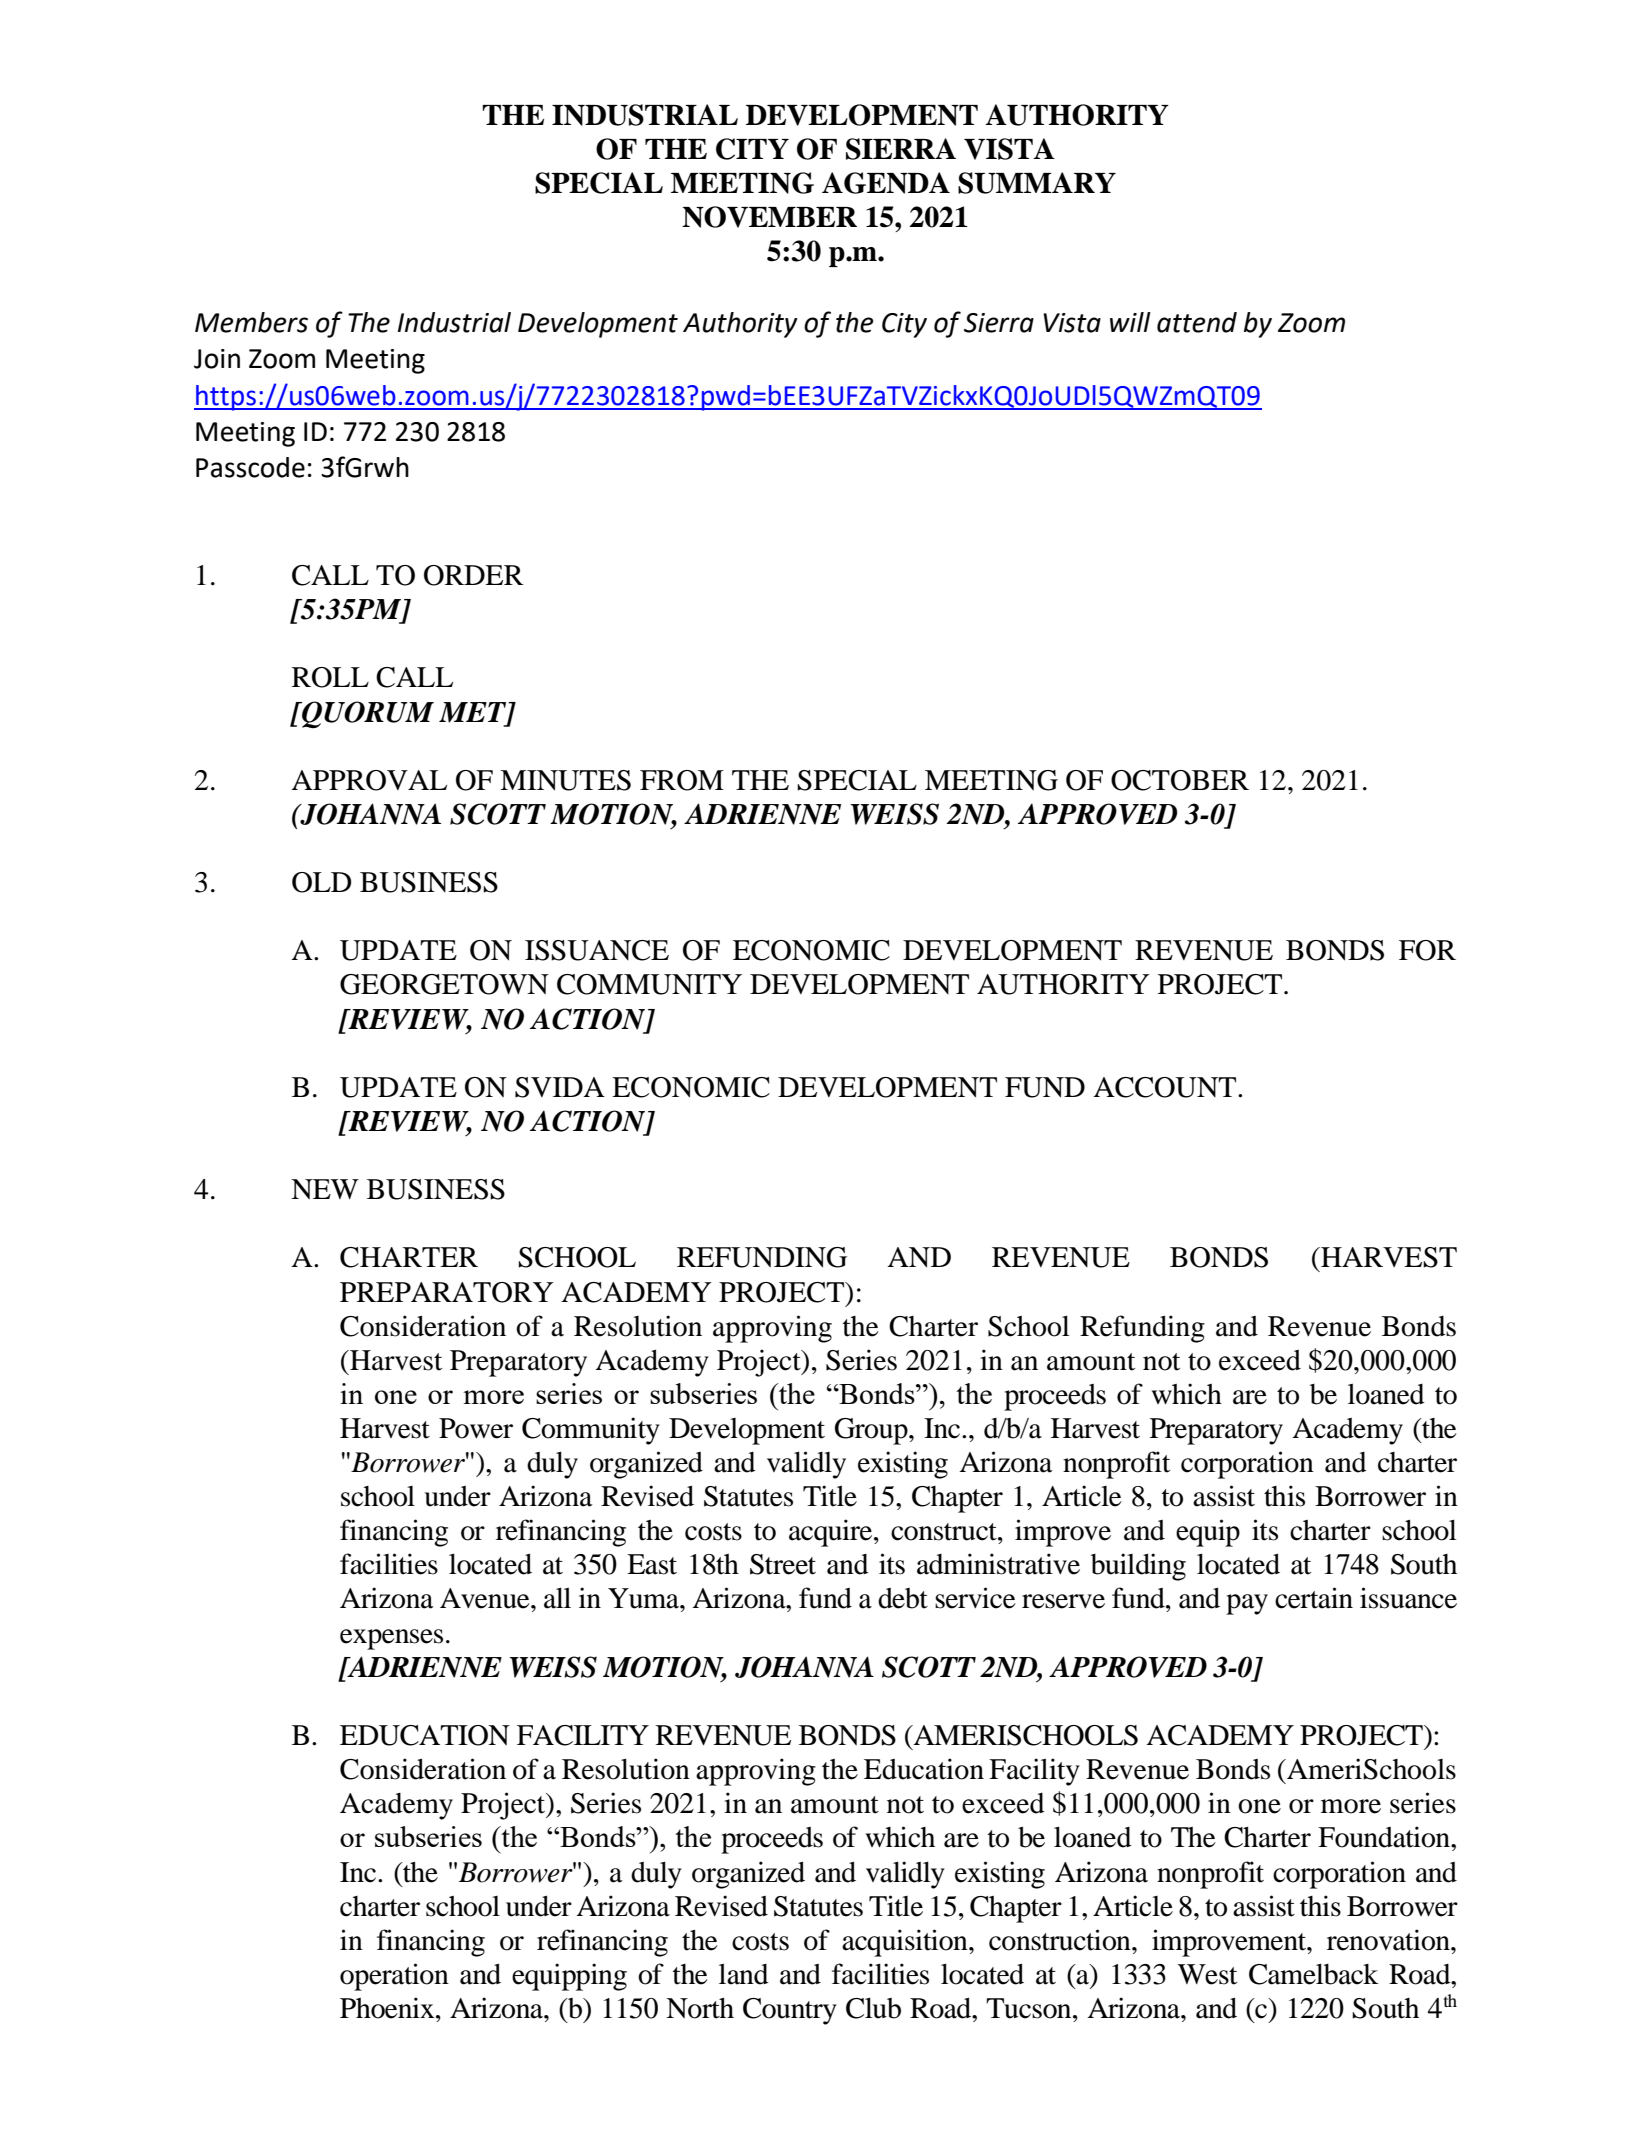 This screenshot has height=2136, width=1651. I want to click on ACCOUNT, so click(1166, 1087).
